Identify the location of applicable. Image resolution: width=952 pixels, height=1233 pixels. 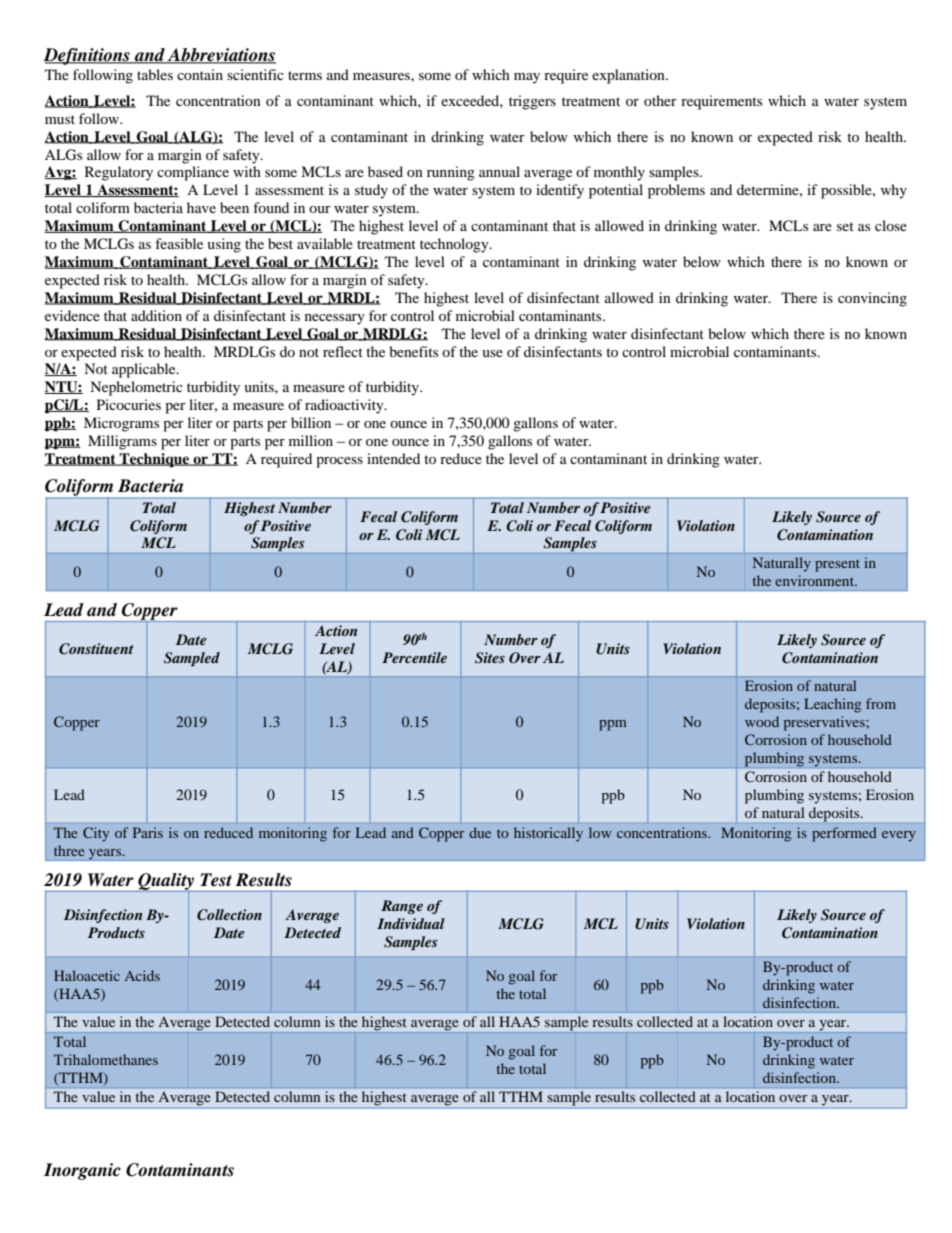
(145, 370).
